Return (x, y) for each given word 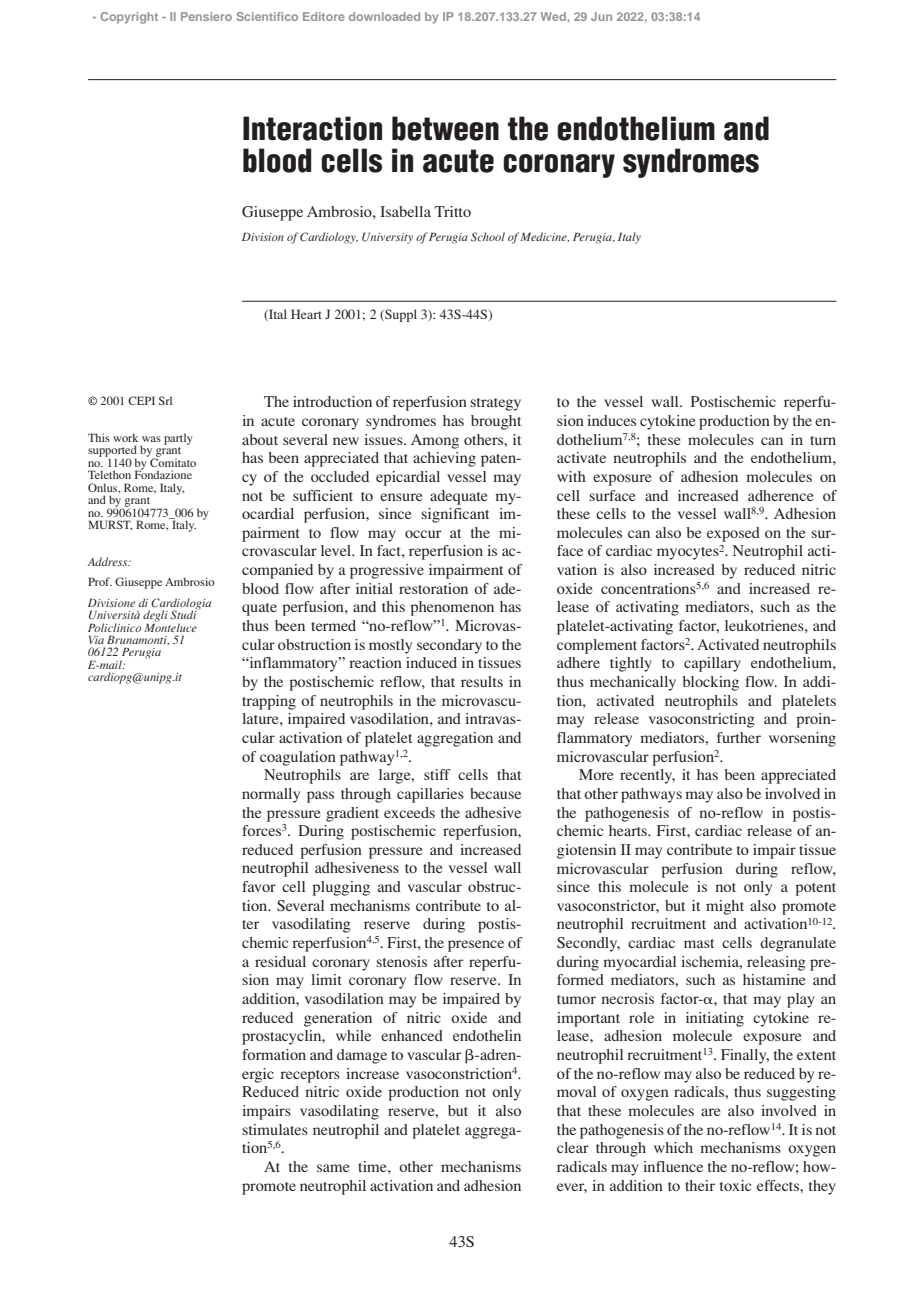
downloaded (384, 16)
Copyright (129, 18)
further (739, 737)
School (488, 237)
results (482, 681)
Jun (601, 16)
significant (455, 515)
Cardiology (329, 238)
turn (823, 440)
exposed (733, 534)
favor (259, 886)
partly (178, 439)
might (725, 907)
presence (476, 946)
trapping (269, 702)
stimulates (275, 1129)
